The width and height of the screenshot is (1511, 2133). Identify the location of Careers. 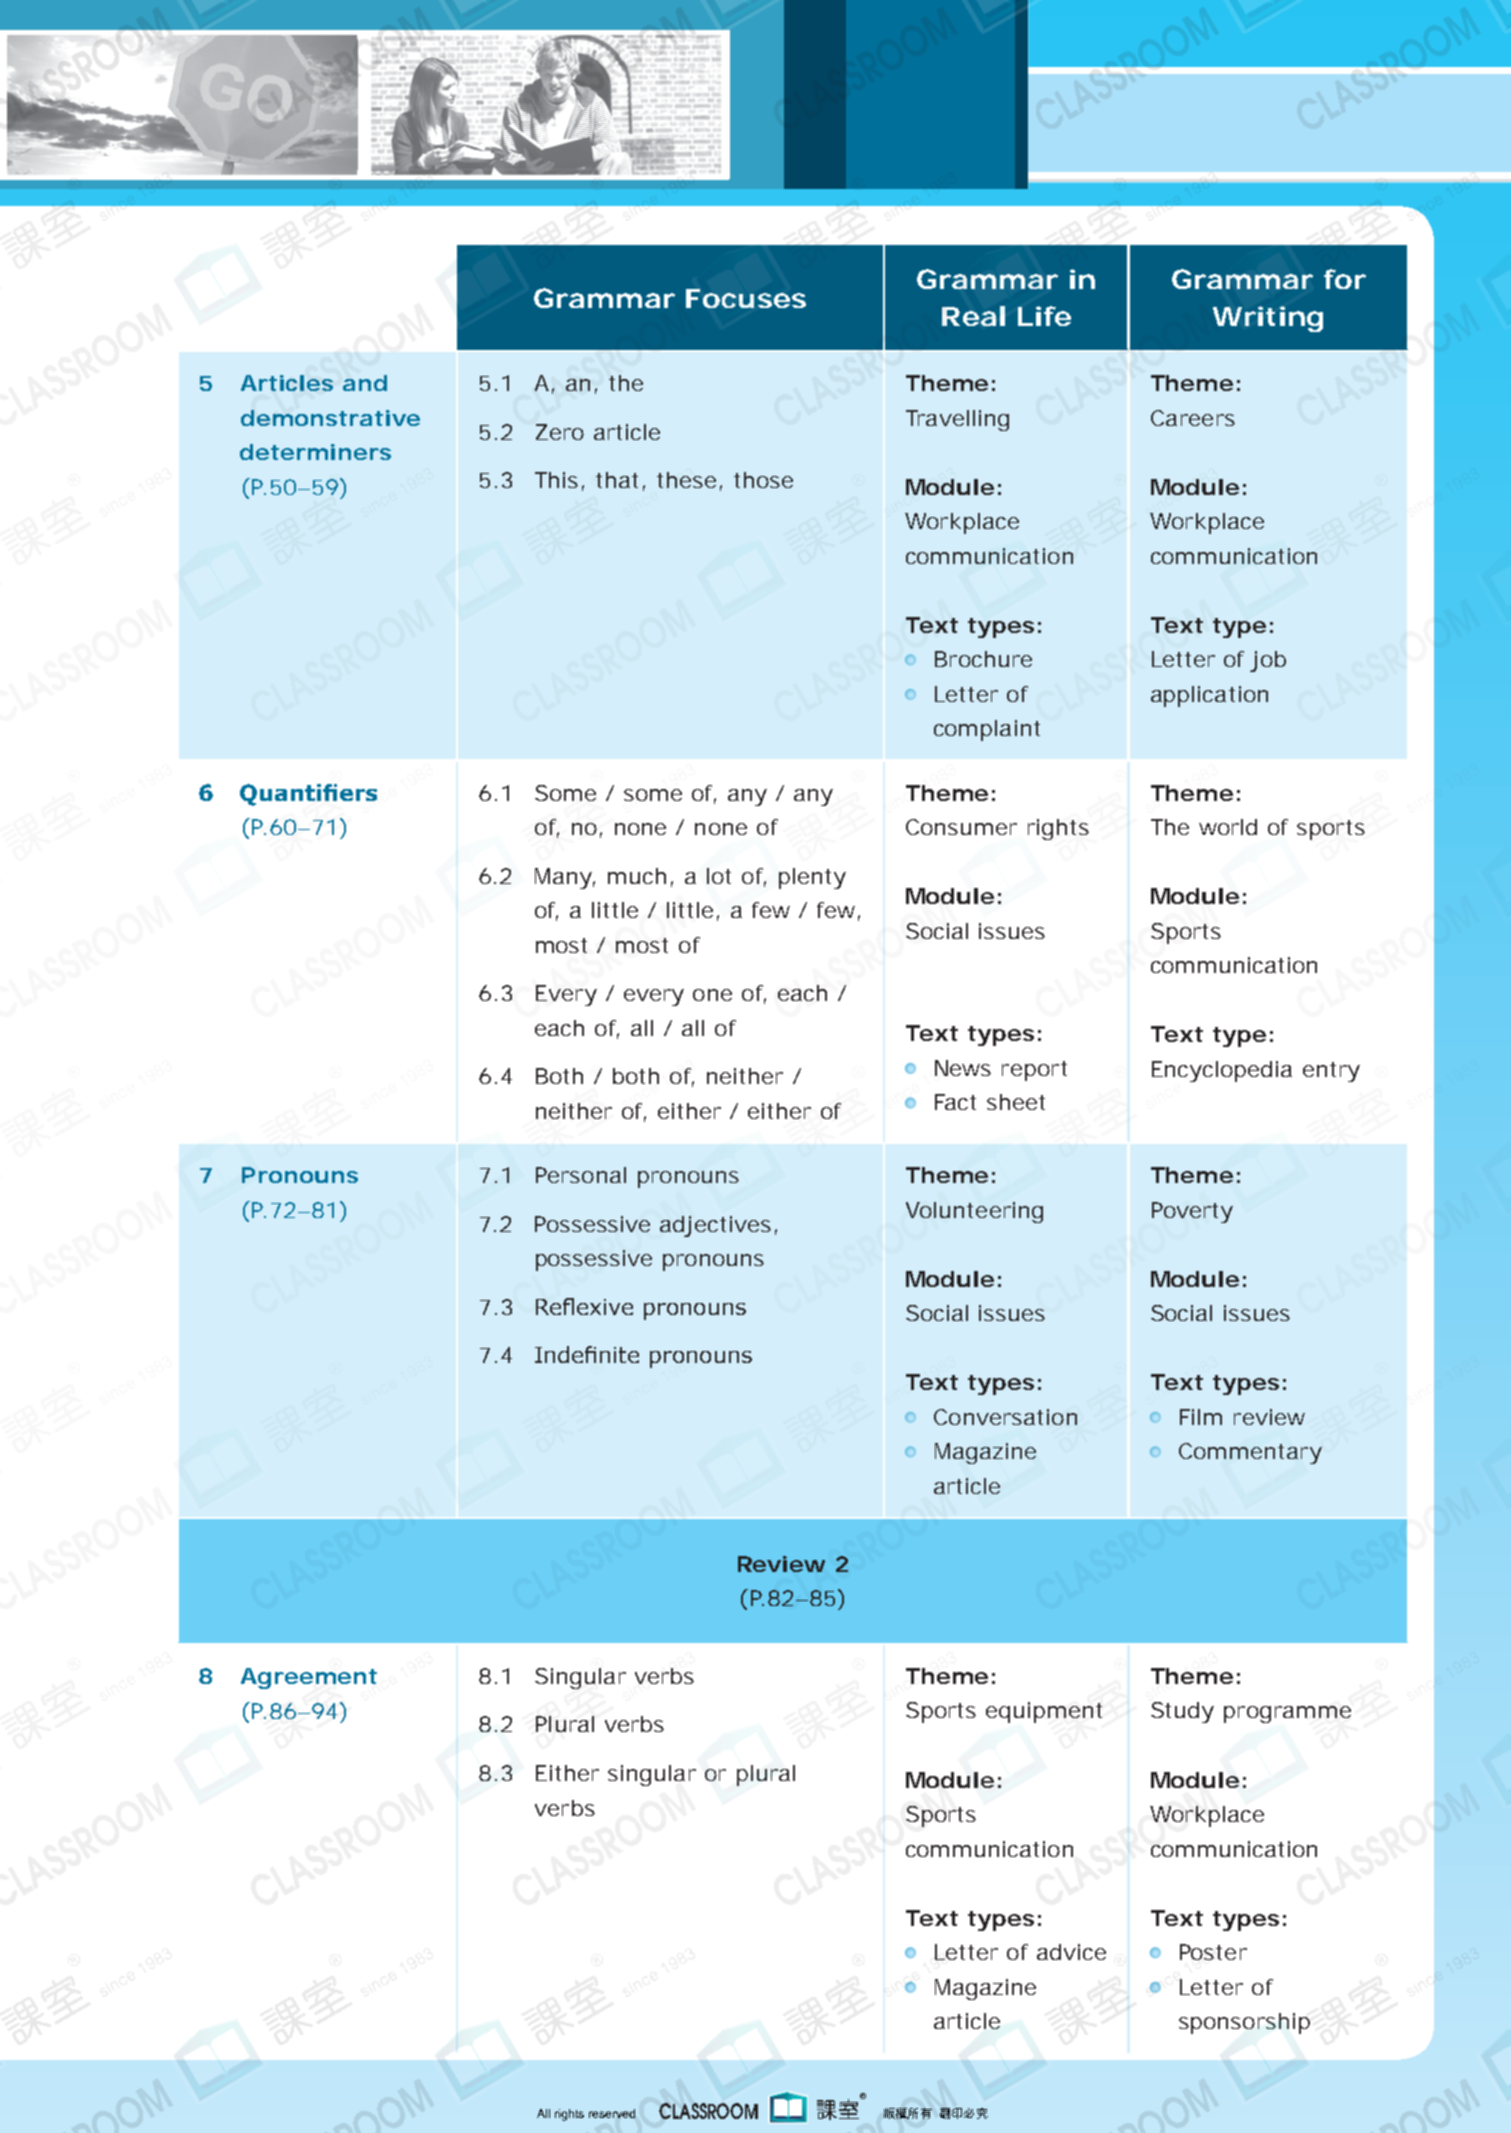
(1193, 418).
